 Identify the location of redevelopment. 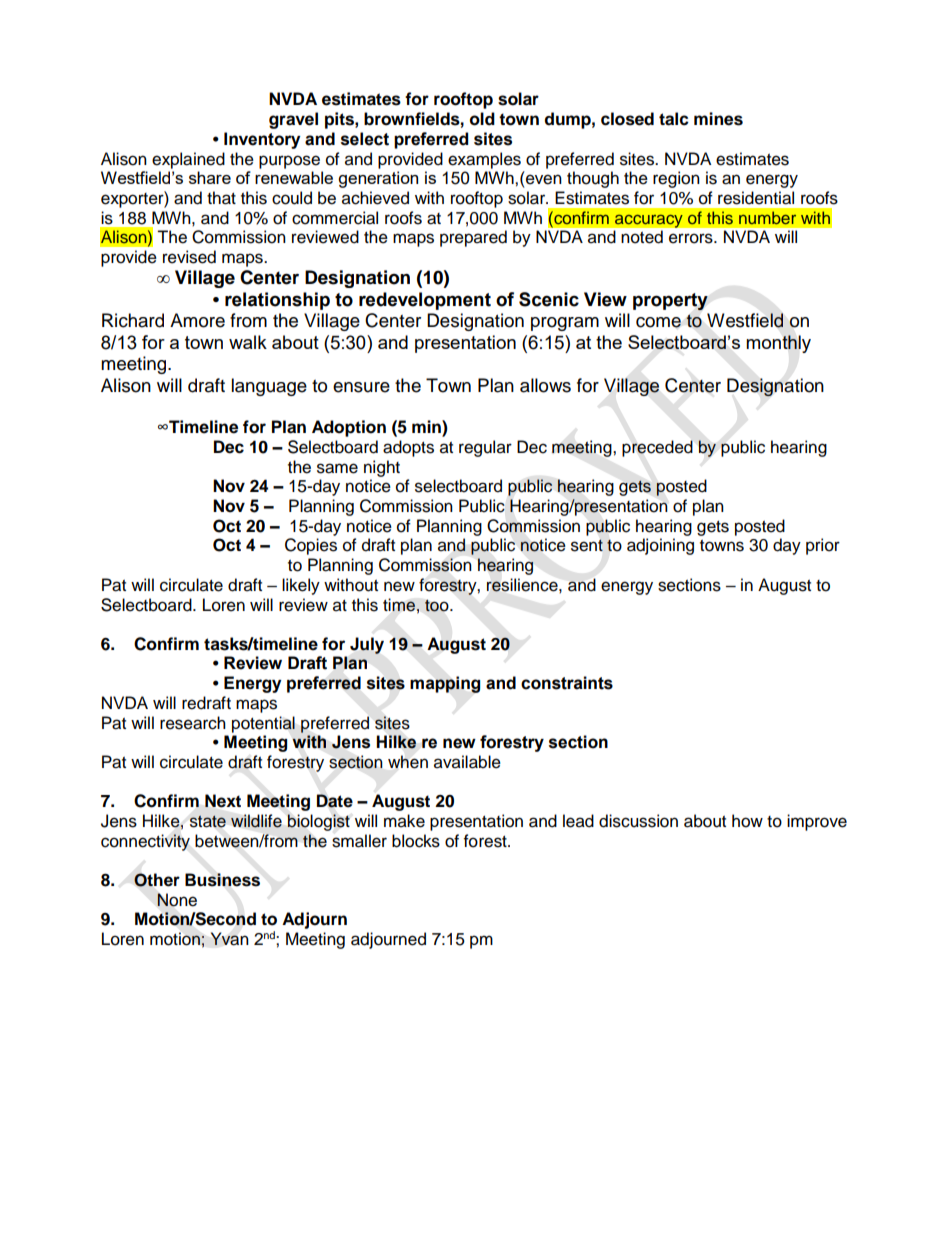
(425, 301).
